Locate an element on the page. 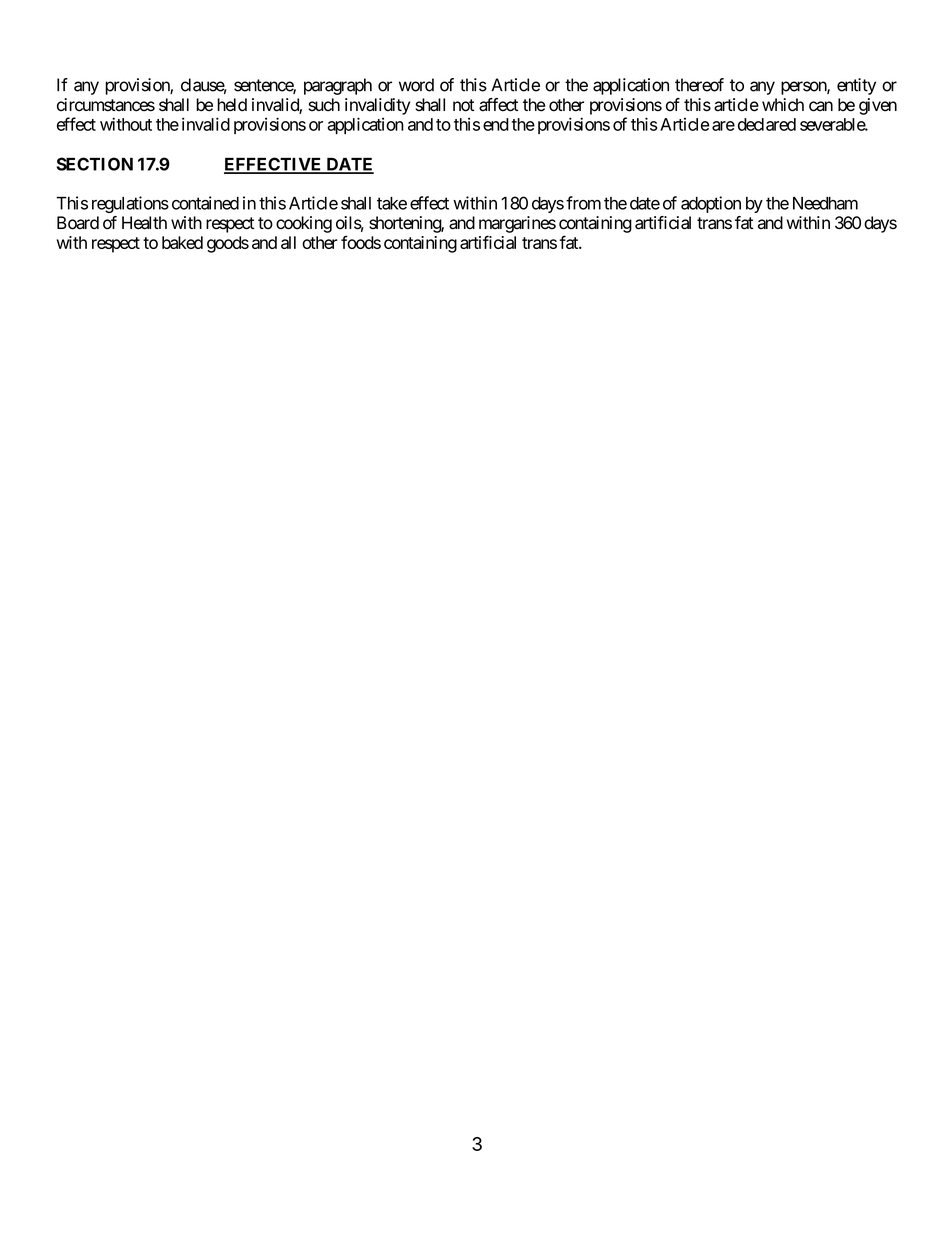 The image size is (952, 1233). declared is located at coordinates (767, 124).
